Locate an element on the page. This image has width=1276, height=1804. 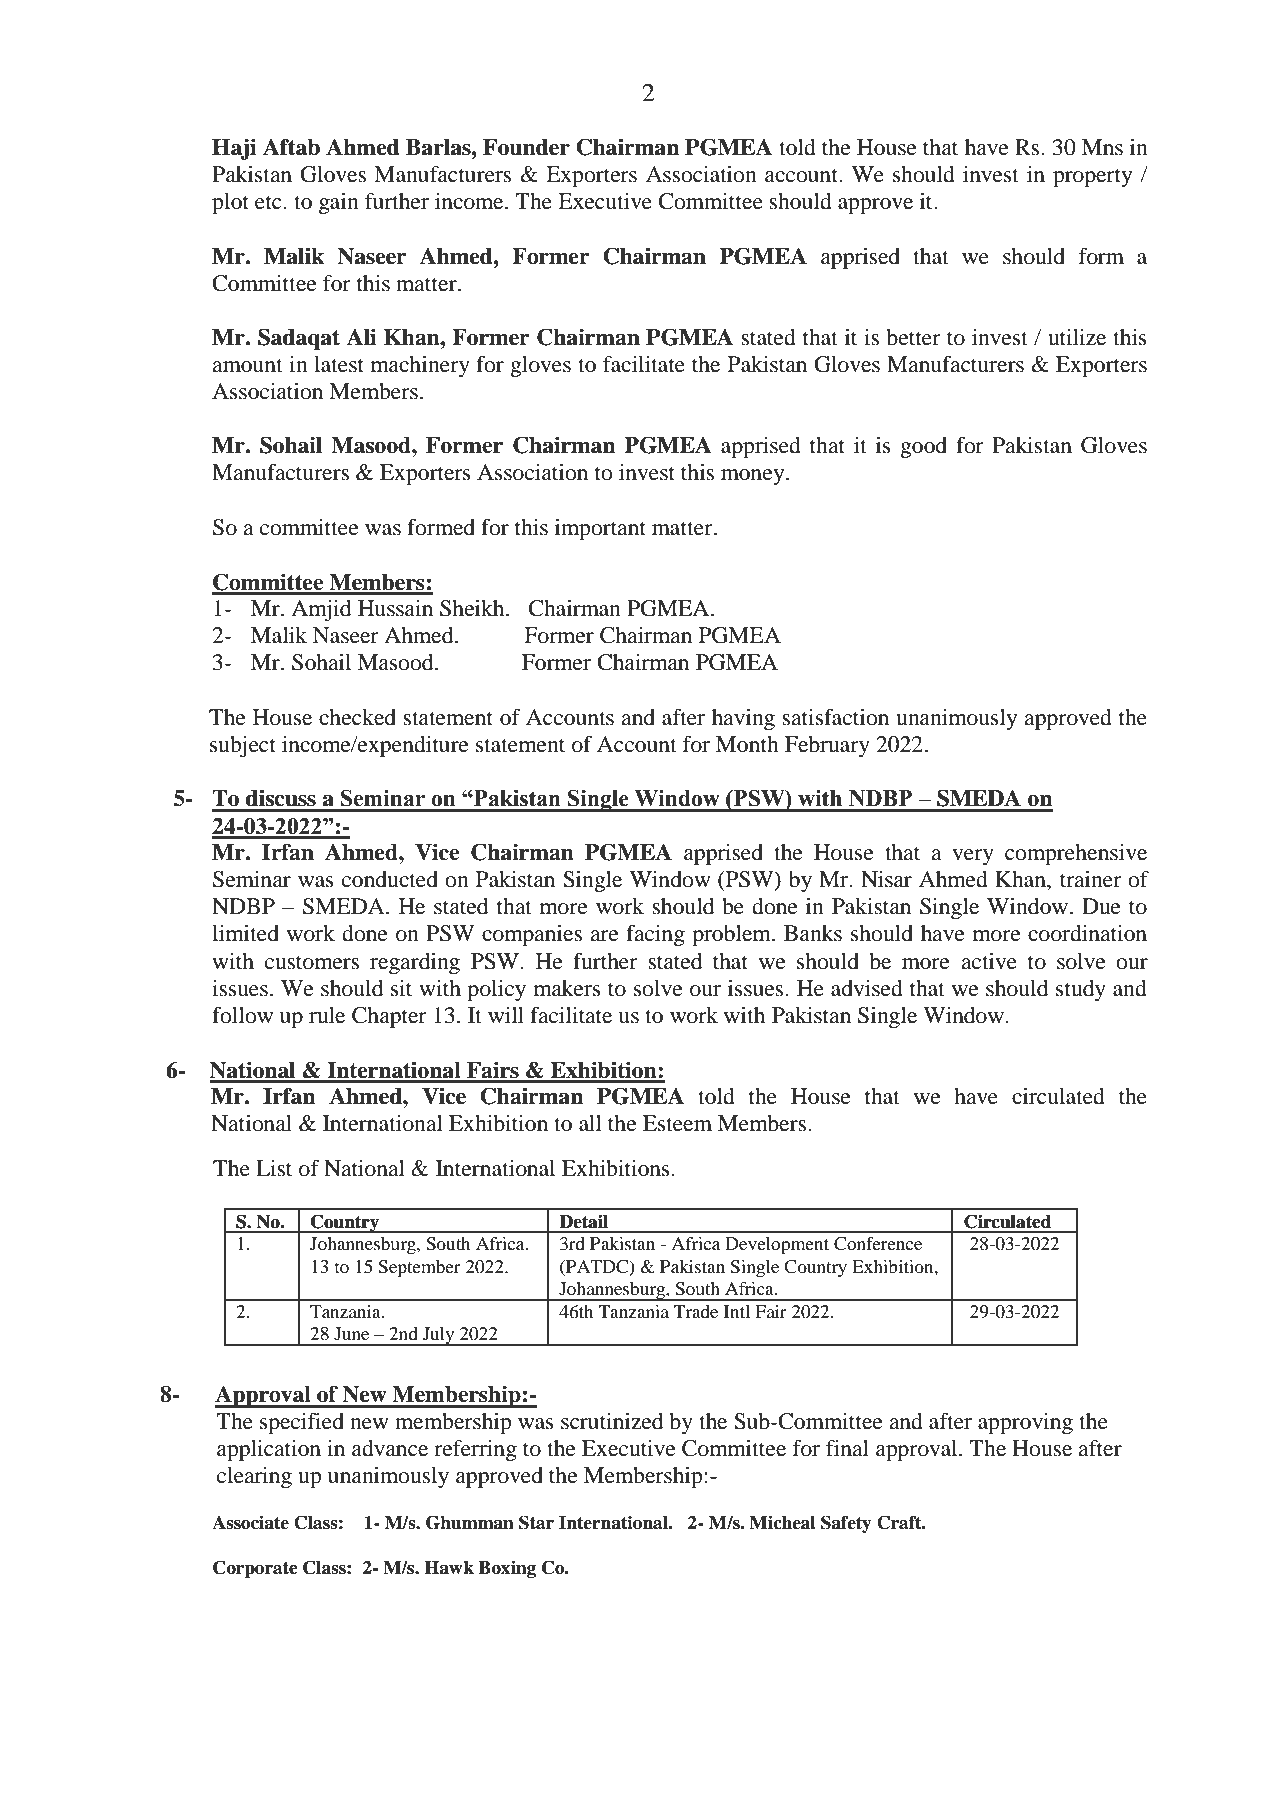
gain is located at coordinates (339, 203).
